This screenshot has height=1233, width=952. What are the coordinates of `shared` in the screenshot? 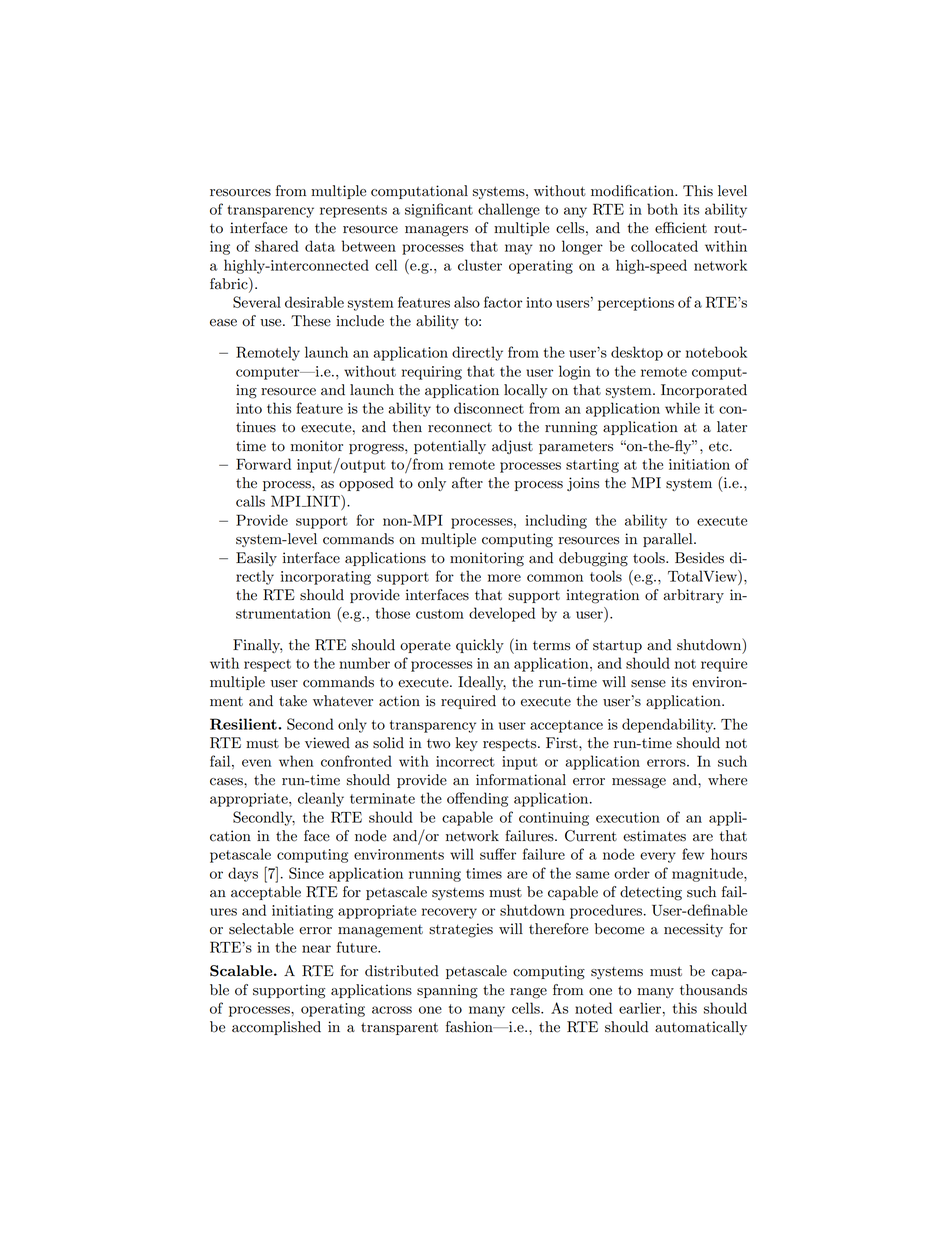 It's located at (277, 246).
